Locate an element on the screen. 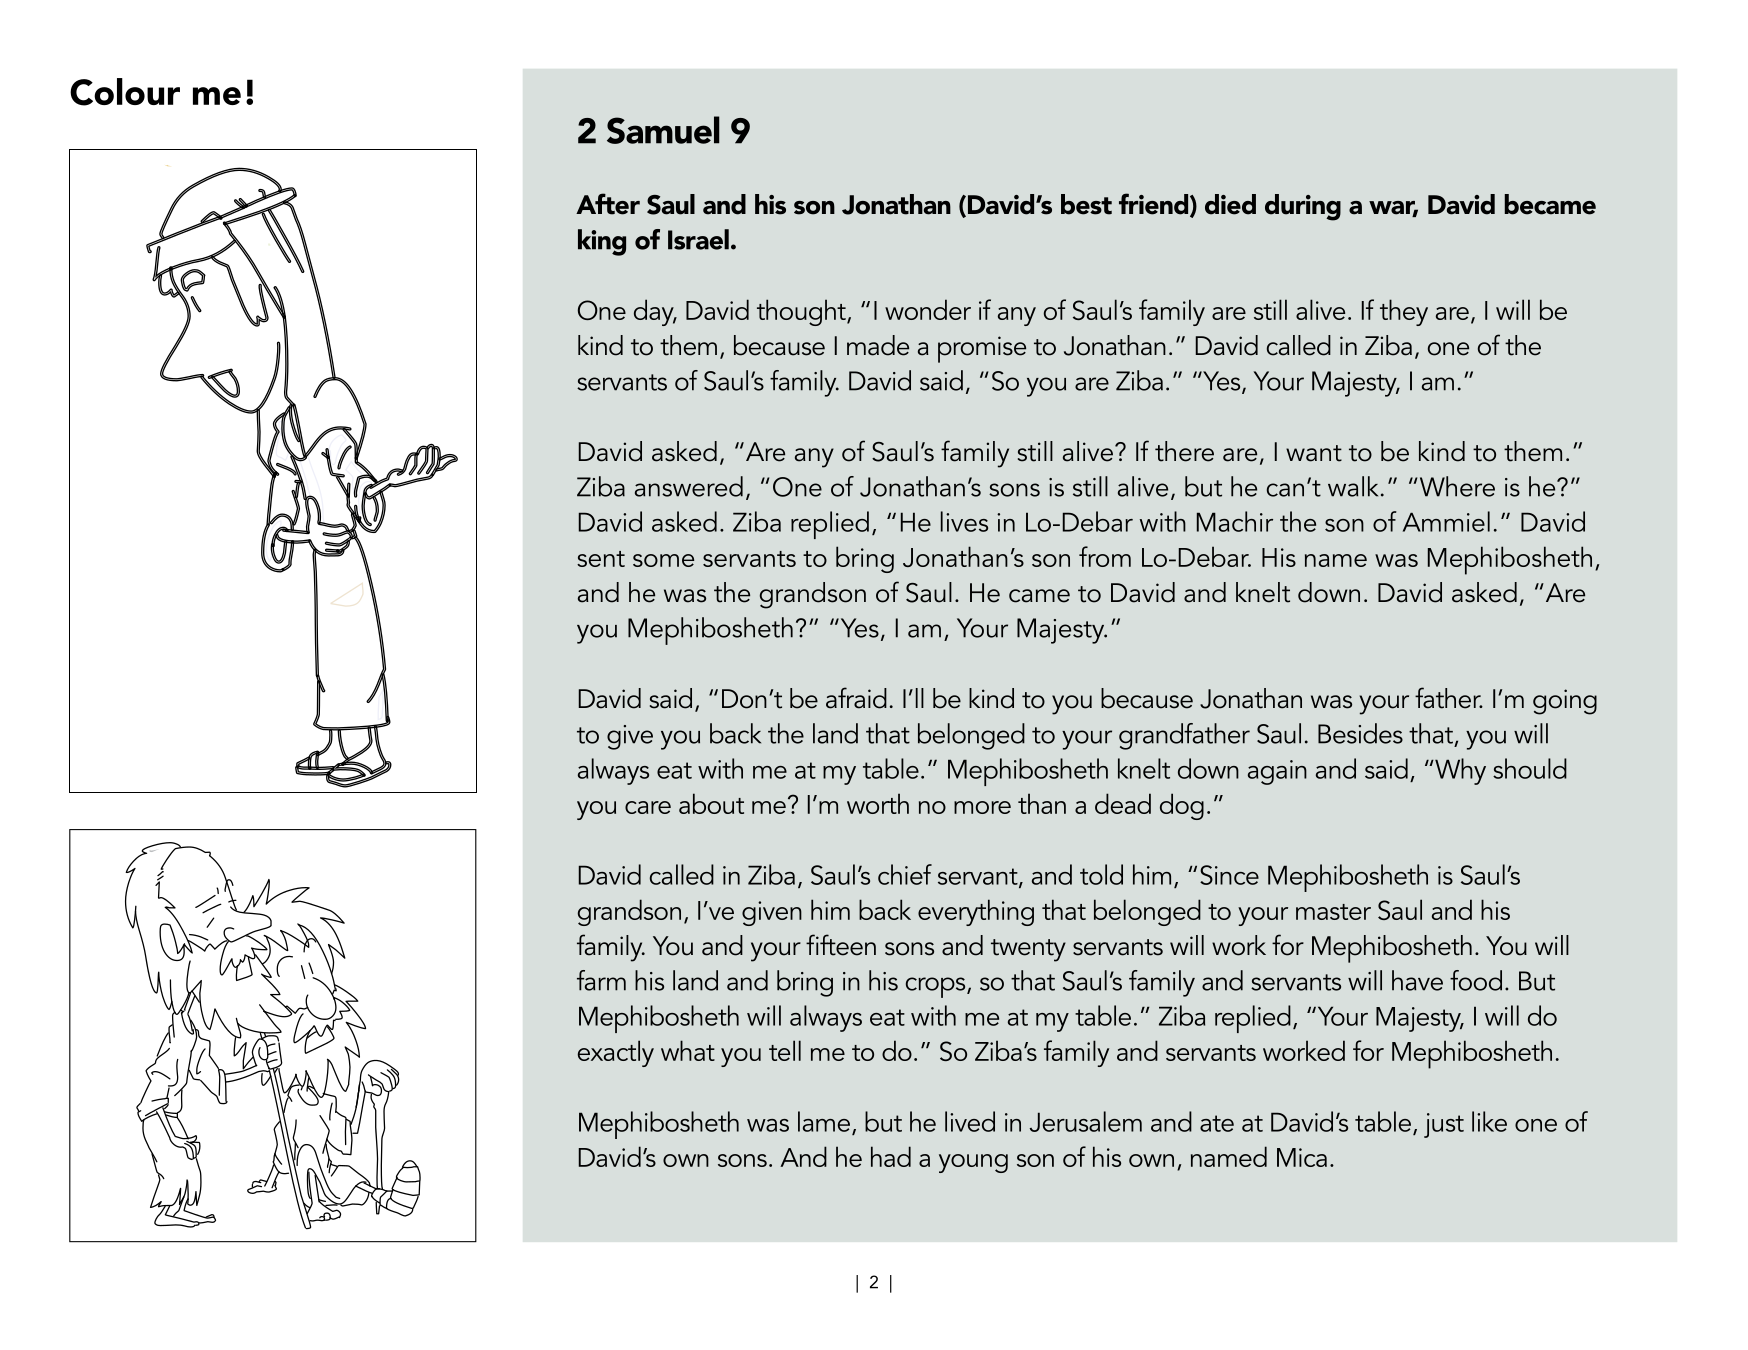 This screenshot has height=1350, width=1748. Why is located at coordinates (1459, 771).
